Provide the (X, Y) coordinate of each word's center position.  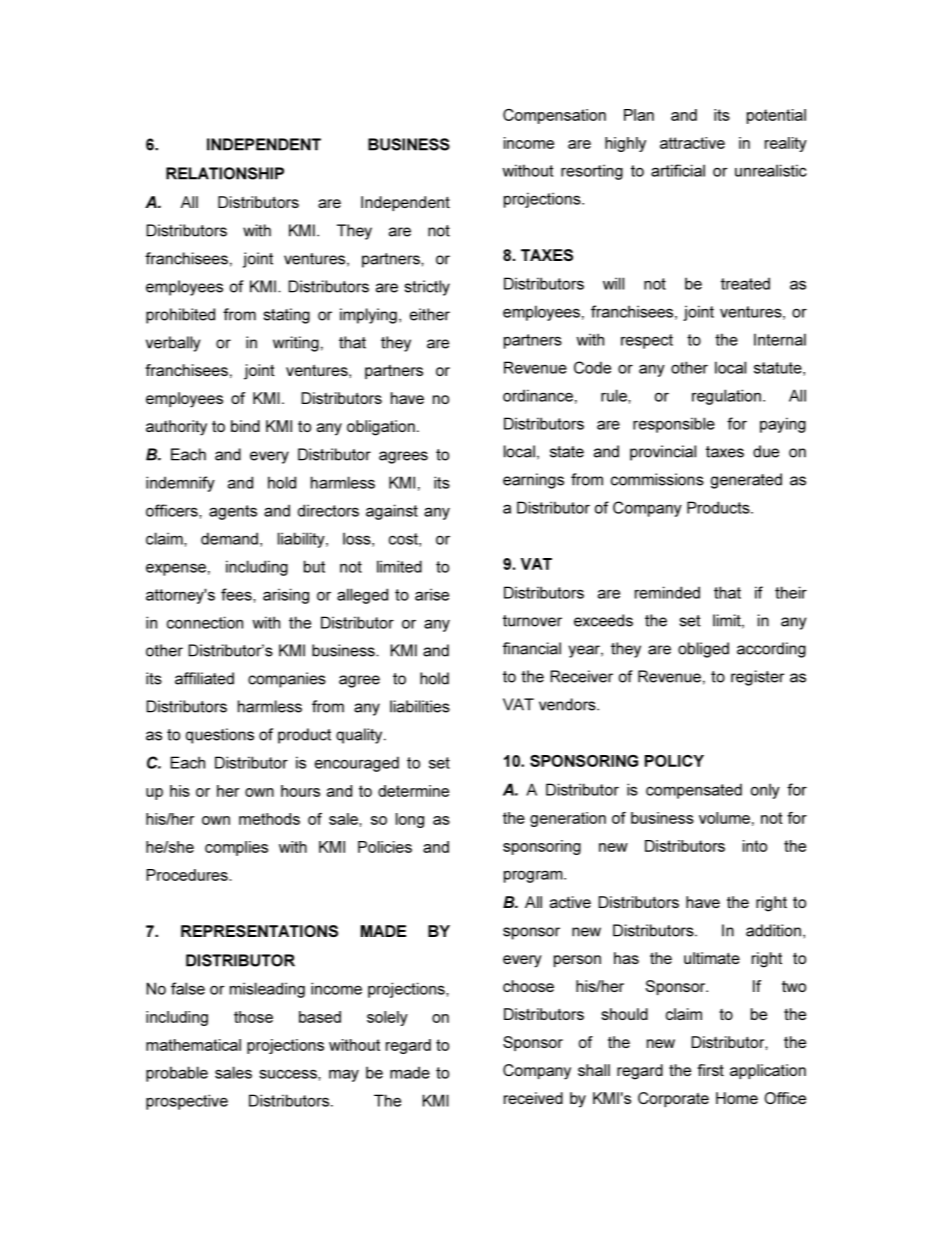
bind (245, 426)
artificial (678, 170)
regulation (726, 397)
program (534, 876)
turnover (532, 621)
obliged (703, 650)
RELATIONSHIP (225, 173)
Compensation (554, 116)
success (289, 1074)
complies (236, 848)
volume (724, 818)
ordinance (538, 395)
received (533, 1098)
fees (237, 594)
